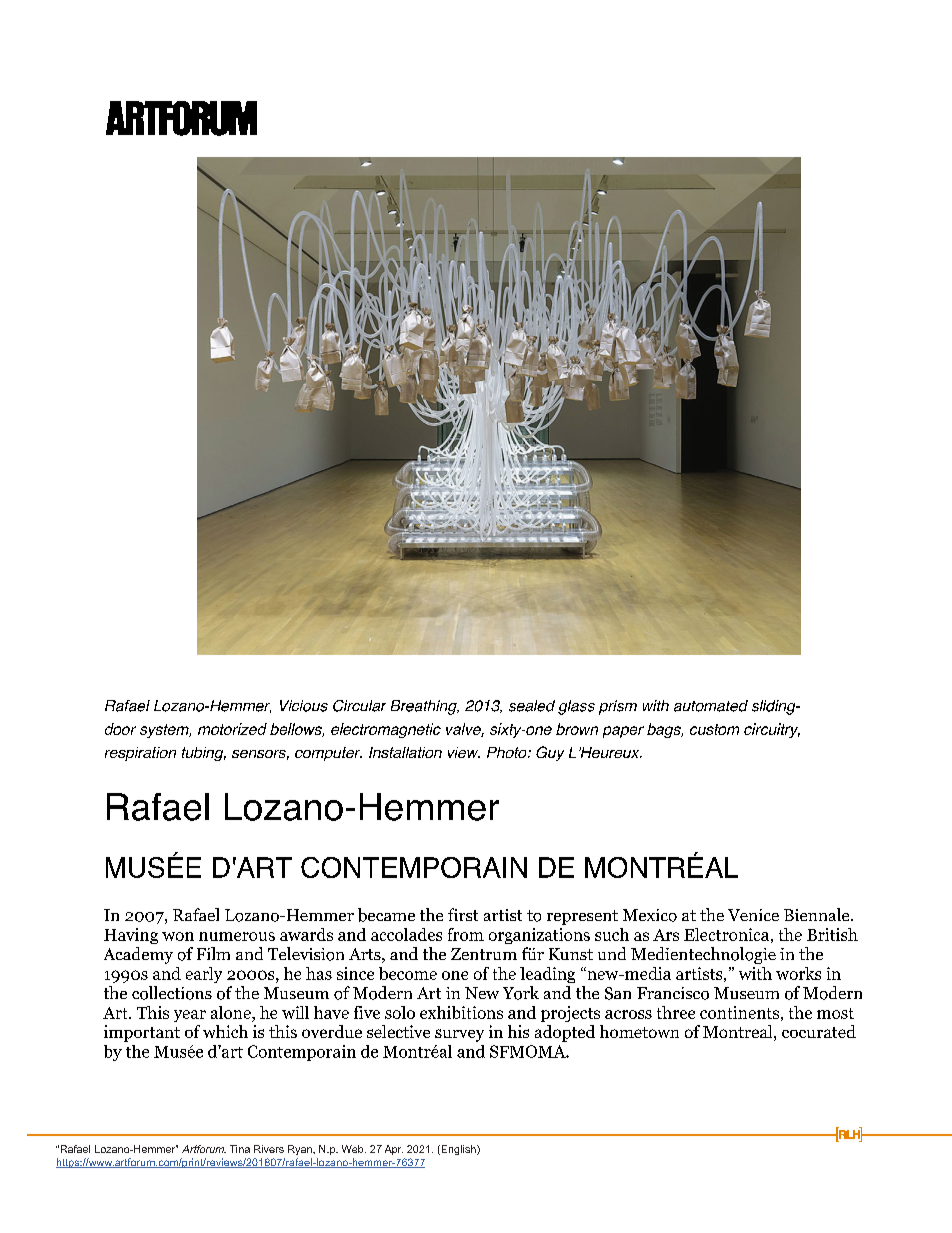 The image size is (952, 1233). I want to click on Venice, so click(753, 915).
